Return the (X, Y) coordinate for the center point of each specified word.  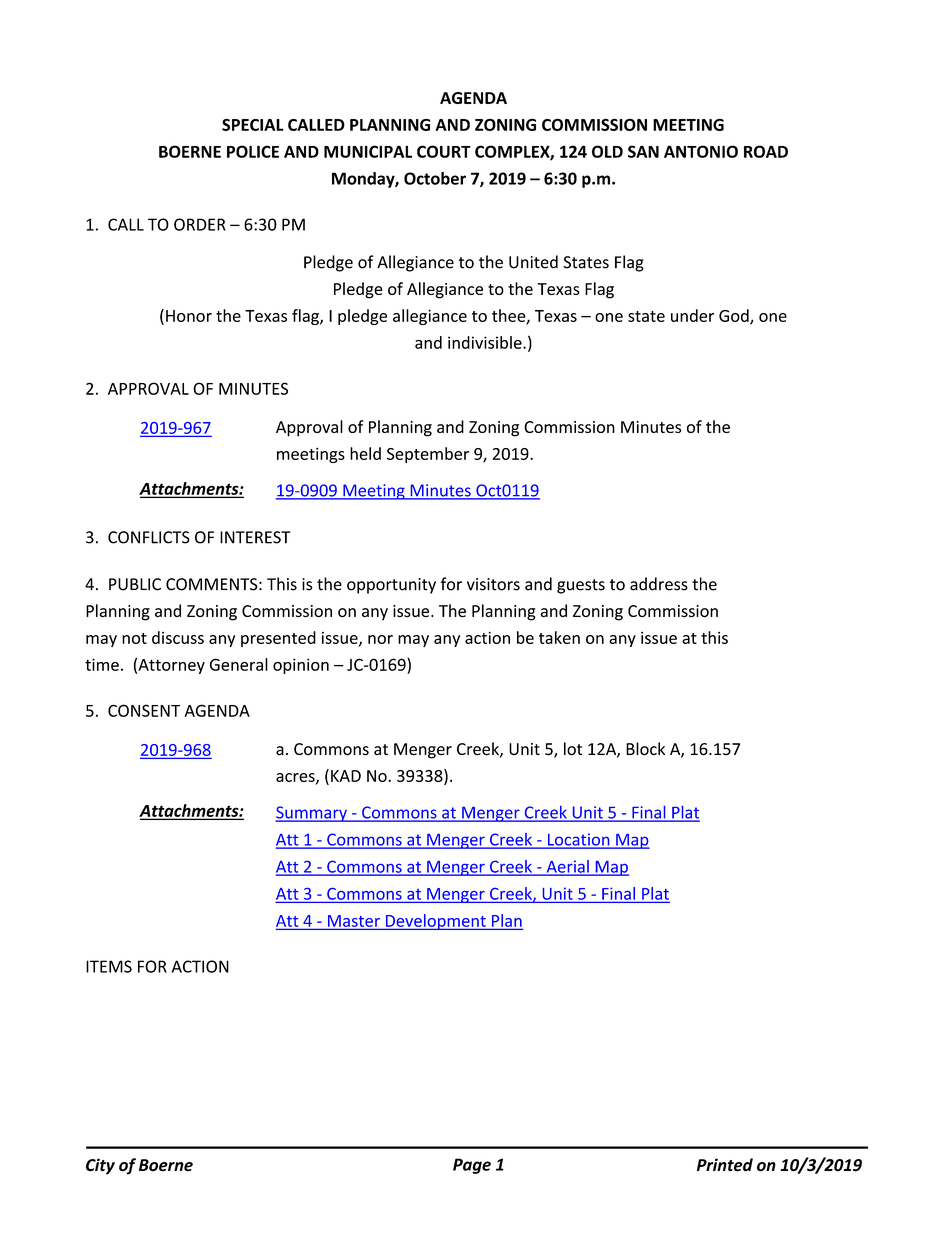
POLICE (253, 151)
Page (472, 1166)
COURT (444, 151)
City (100, 1166)
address (659, 584)
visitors (493, 584)
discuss (178, 637)
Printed (725, 1165)
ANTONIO (701, 151)
